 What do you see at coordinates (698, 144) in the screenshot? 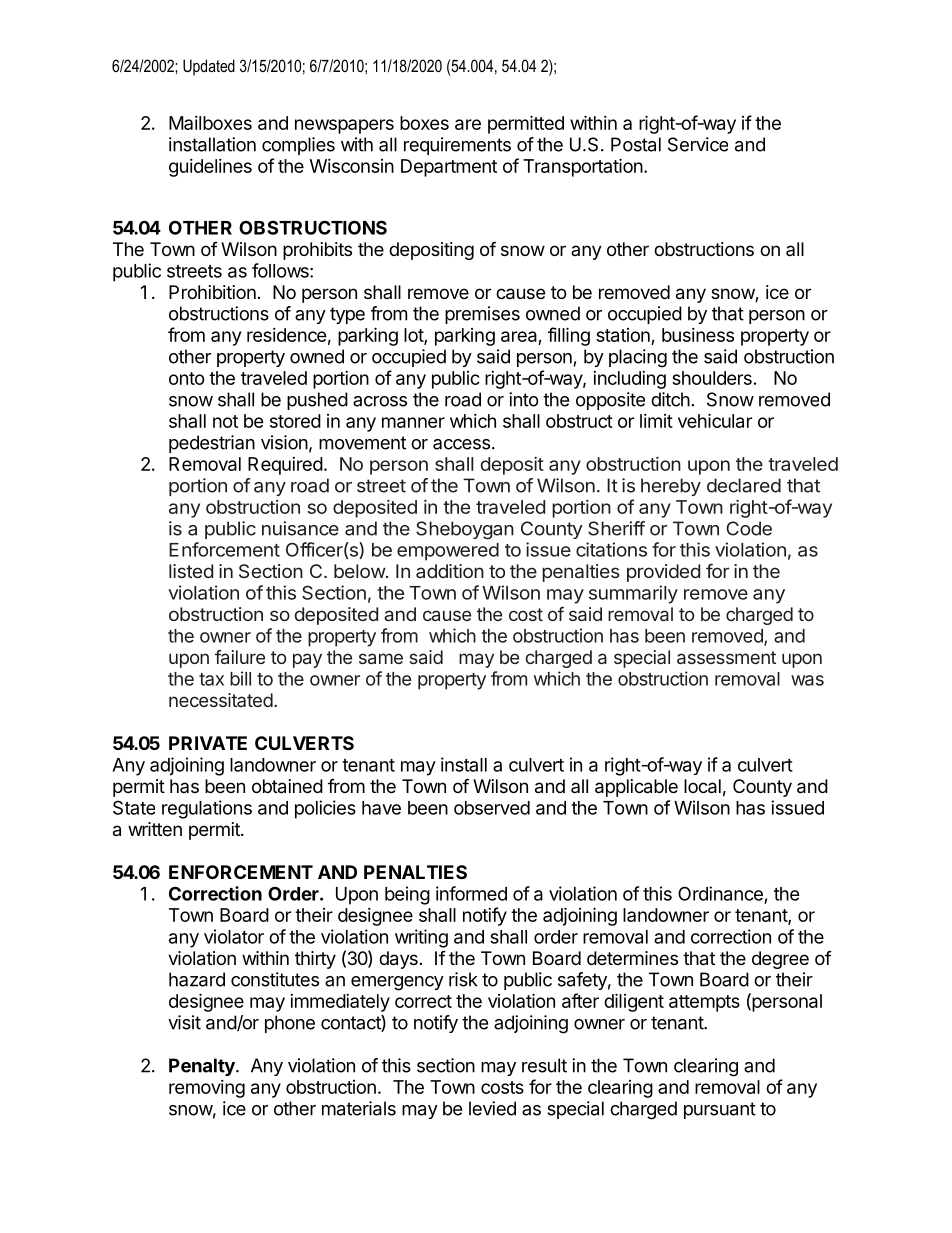
I see `Service` at bounding box center [698, 144].
